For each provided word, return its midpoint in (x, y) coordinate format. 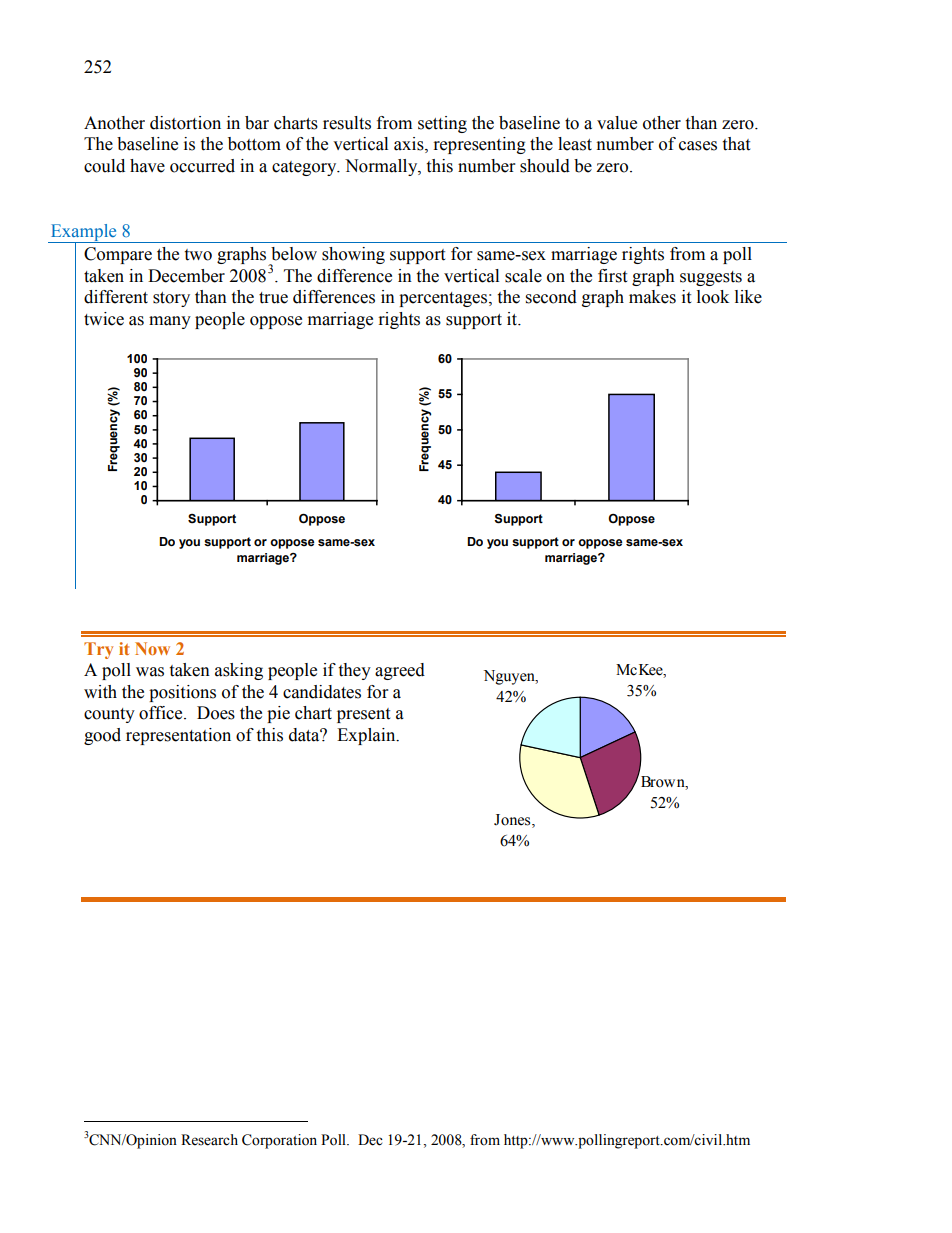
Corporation (279, 1141)
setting (442, 124)
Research (209, 1140)
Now (152, 648)
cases (698, 146)
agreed (400, 671)
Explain (367, 736)
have (147, 166)
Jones (513, 821)
